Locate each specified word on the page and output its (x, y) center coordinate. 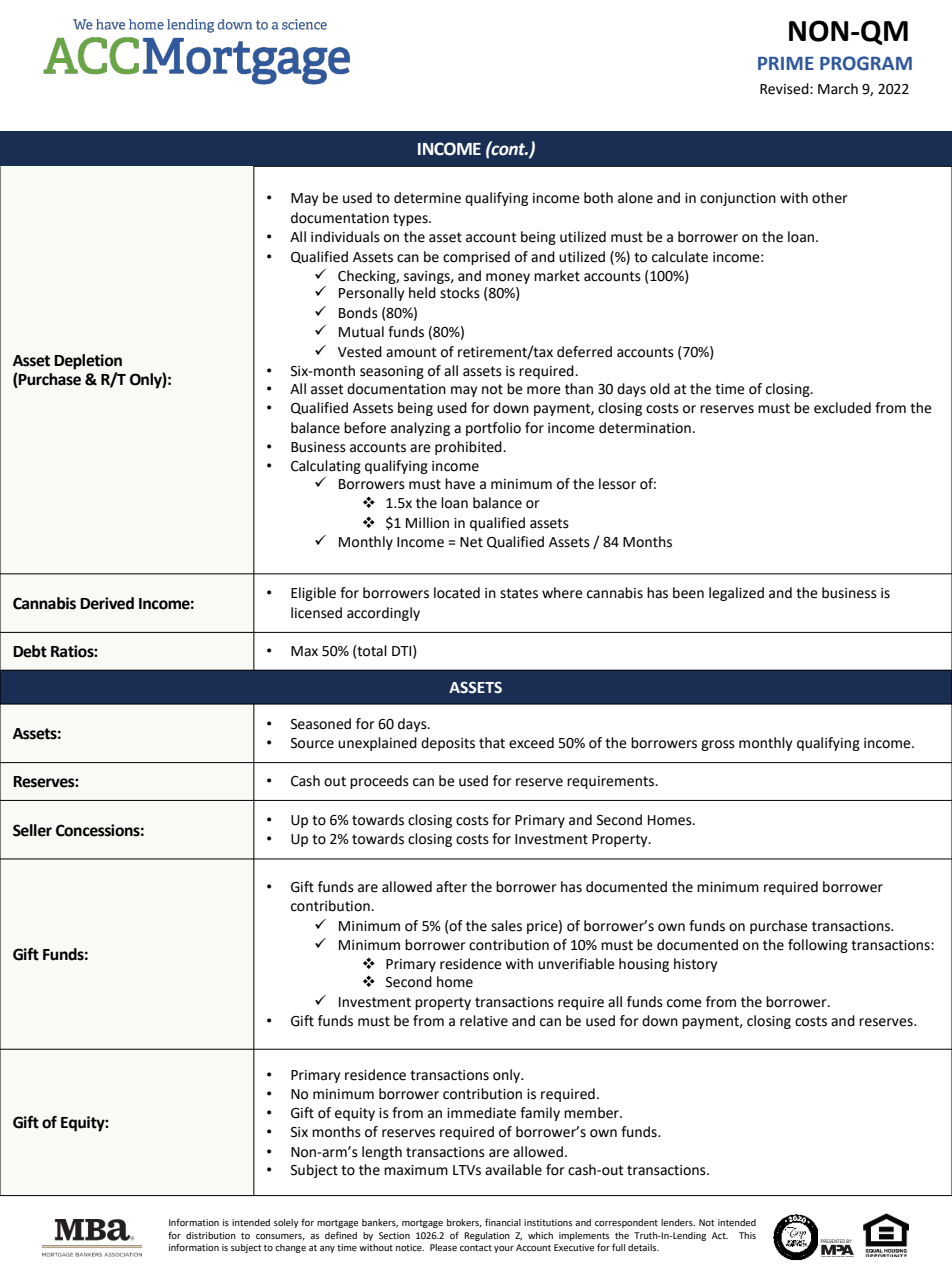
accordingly (383, 614)
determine (427, 198)
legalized (736, 594)
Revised (785, 89)
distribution (211, 1235)
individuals (345, 237)
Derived (107, 603)
